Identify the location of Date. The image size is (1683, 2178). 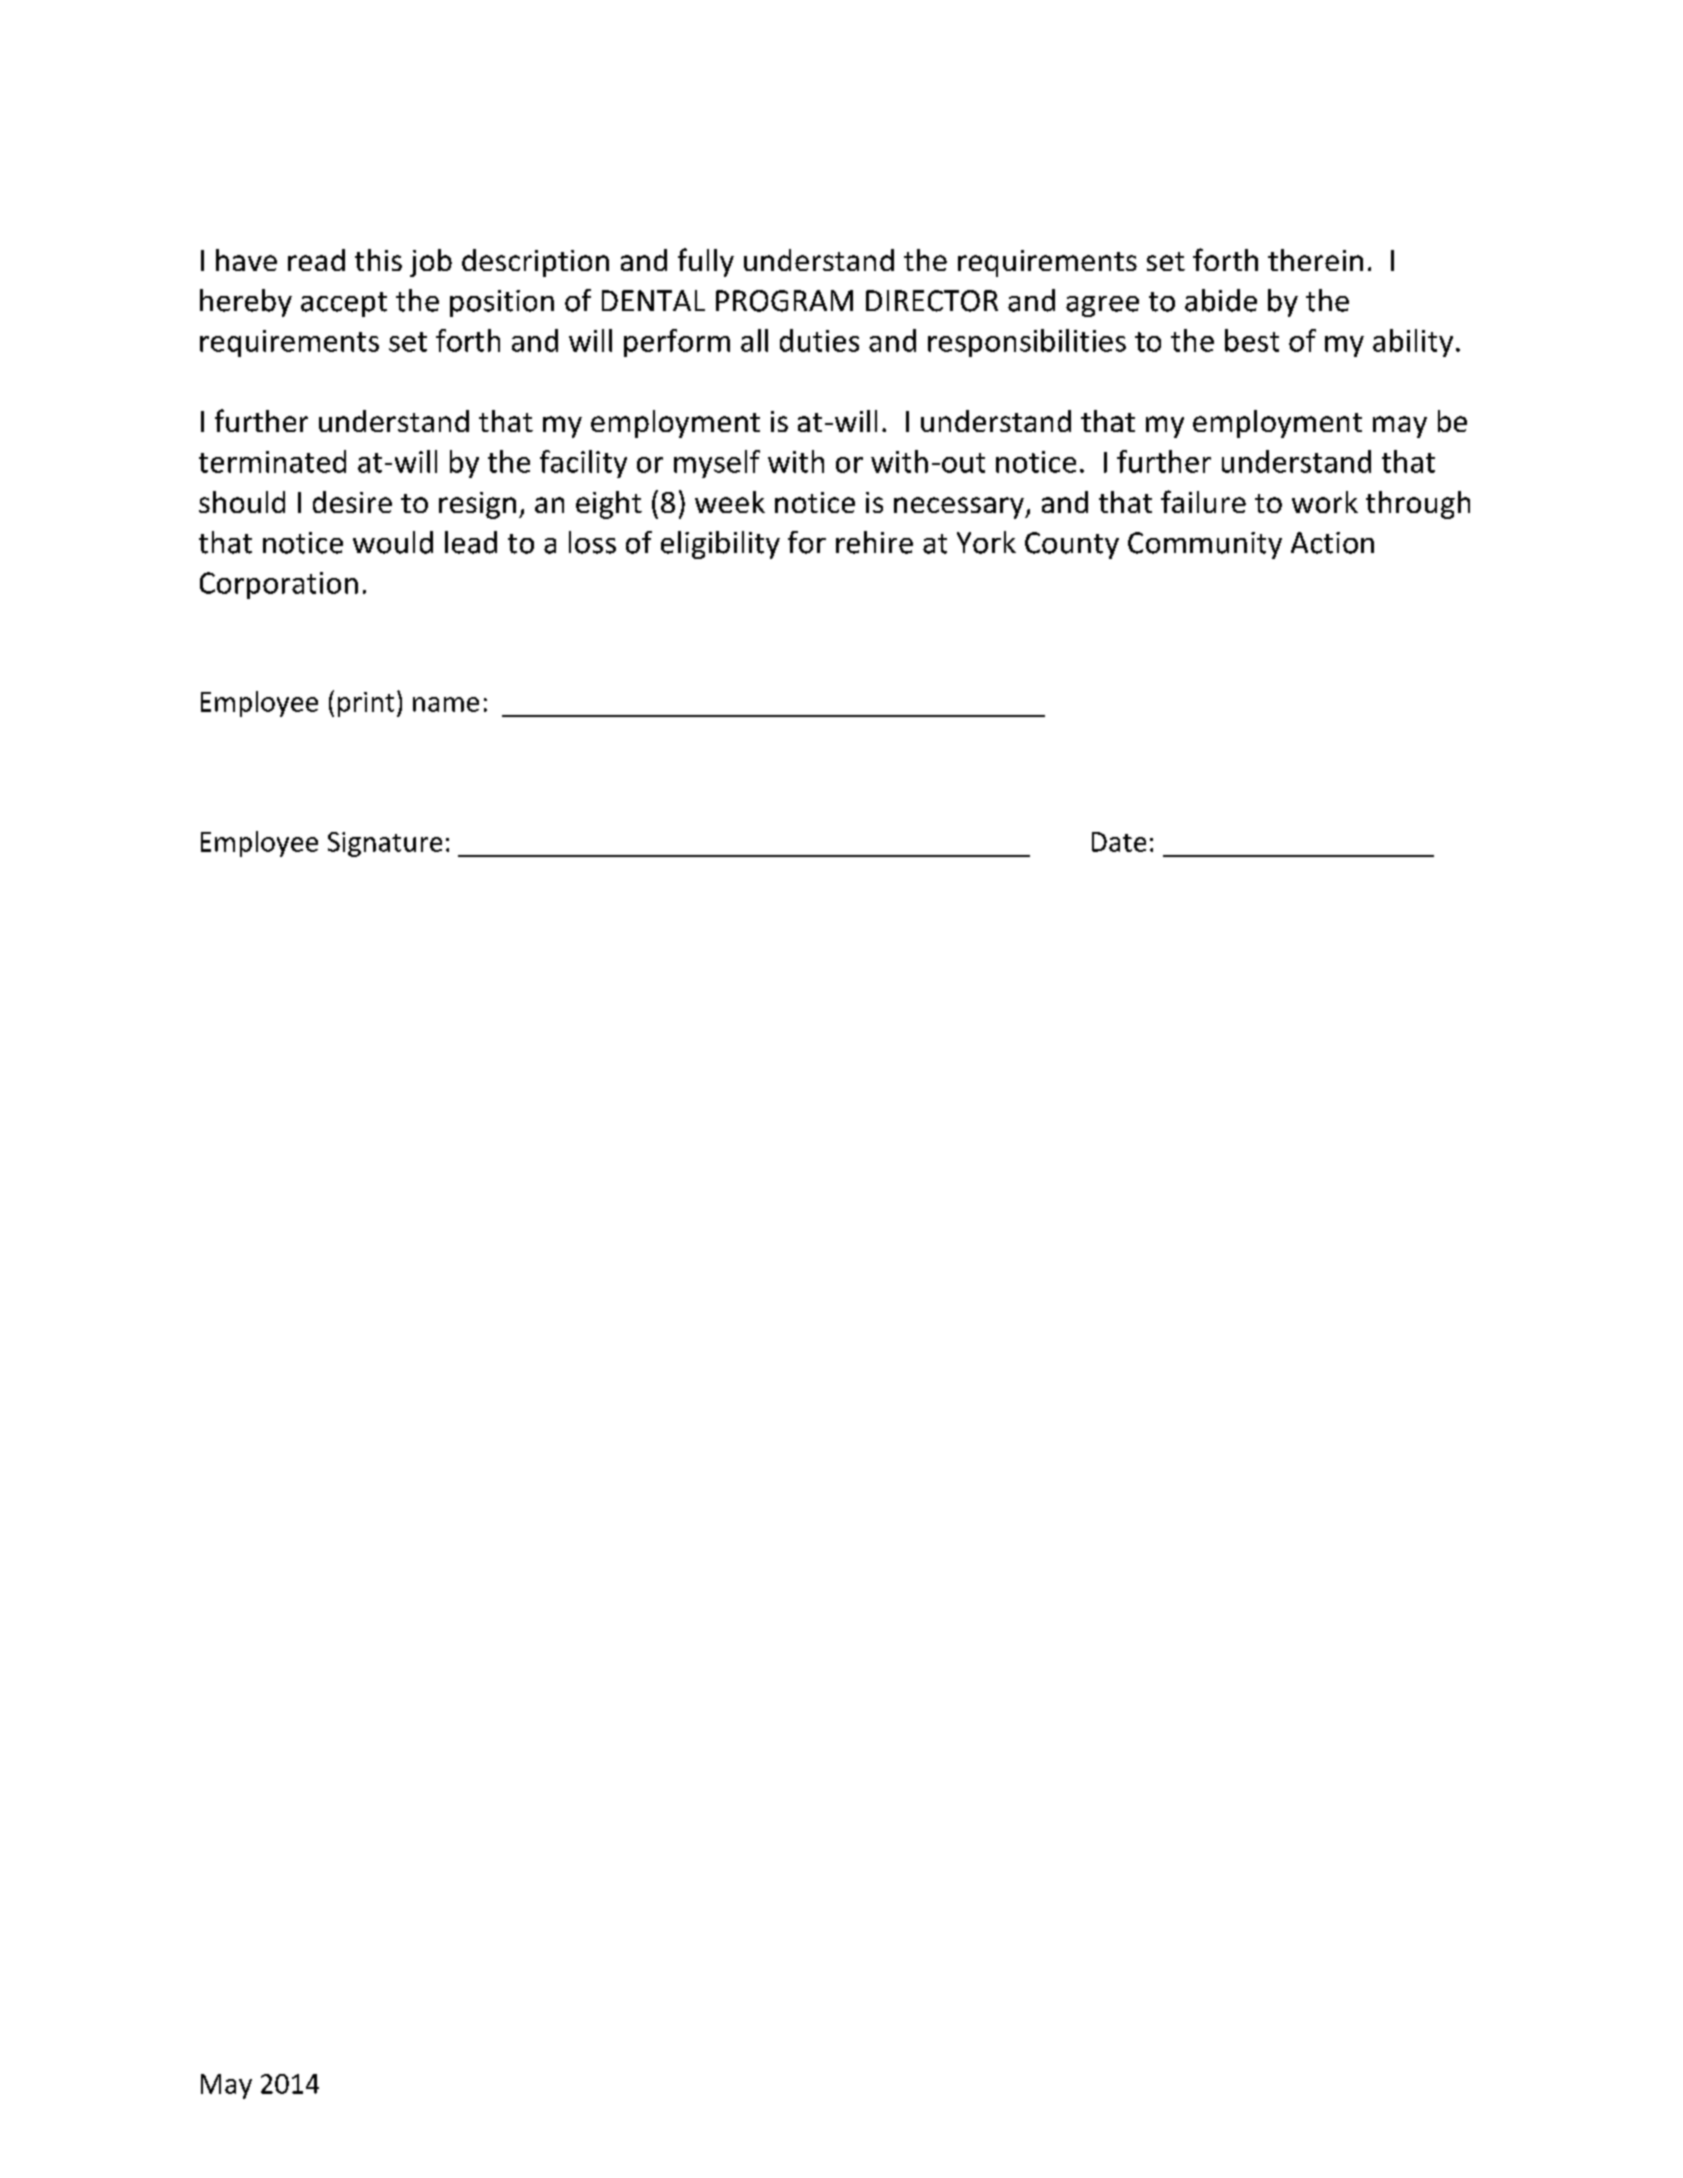
(1119, 842).
